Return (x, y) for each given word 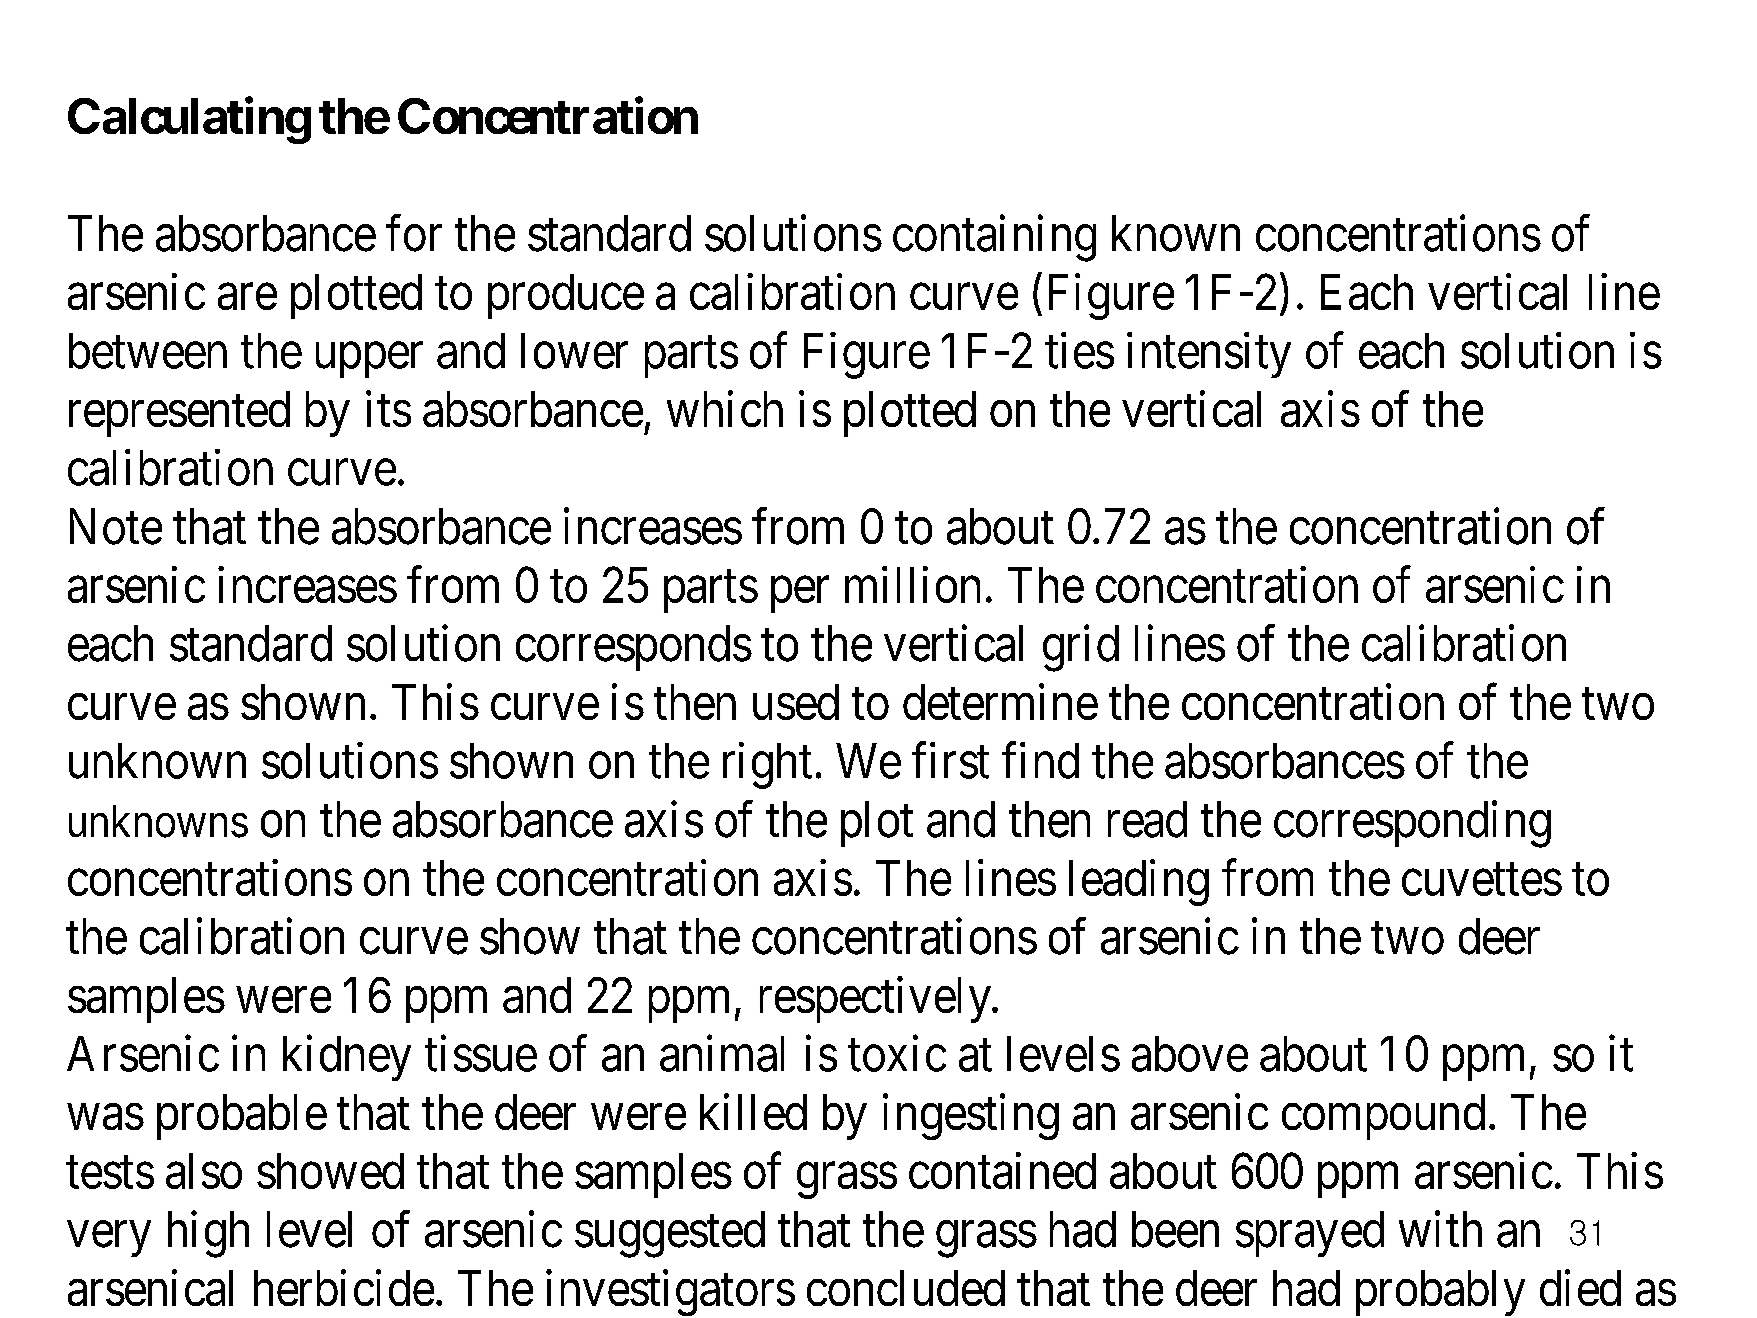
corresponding (1412, 824)
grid (1081, 648)
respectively (876, 1000)
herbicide (344, 1288)
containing (994, 238)
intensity (1209, 355)
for (414, 233)
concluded (906, 1288)
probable (242, 1117)
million (912, 585)
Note (116, 527)
